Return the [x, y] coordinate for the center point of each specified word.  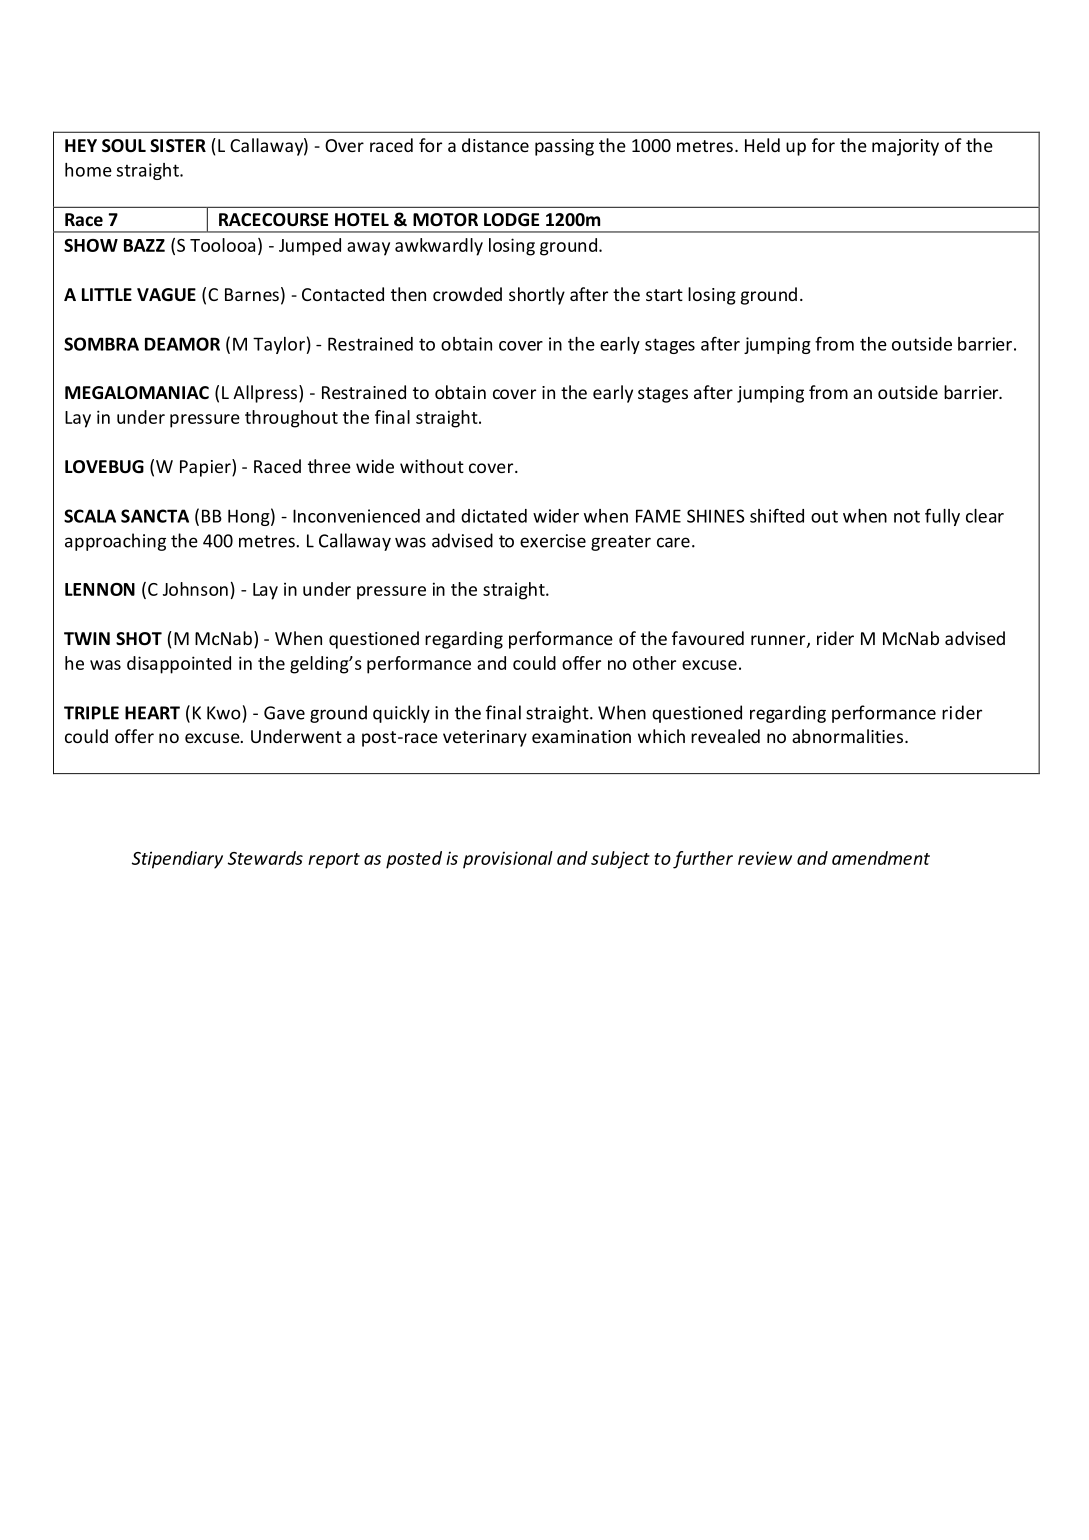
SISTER [178, 146]
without [432, 466]
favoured [708, 638]
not [907, 516]
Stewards [265, 858]
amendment [881, 858]
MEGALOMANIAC [137, 393]
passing [564, 147]
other [654, 663]
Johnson [195, 589]
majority [905, 147]
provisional [508, 860]
